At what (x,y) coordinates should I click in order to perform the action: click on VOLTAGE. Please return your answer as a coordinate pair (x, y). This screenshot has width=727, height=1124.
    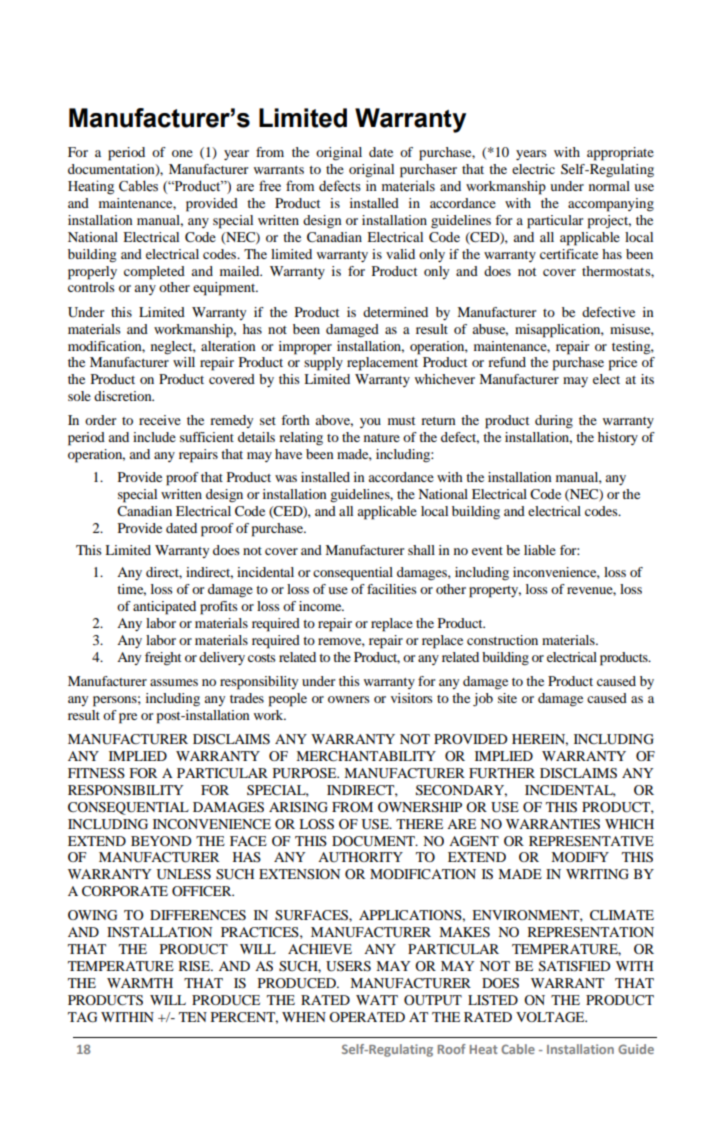
    Looking at the image, I should click on (551, 1017).
